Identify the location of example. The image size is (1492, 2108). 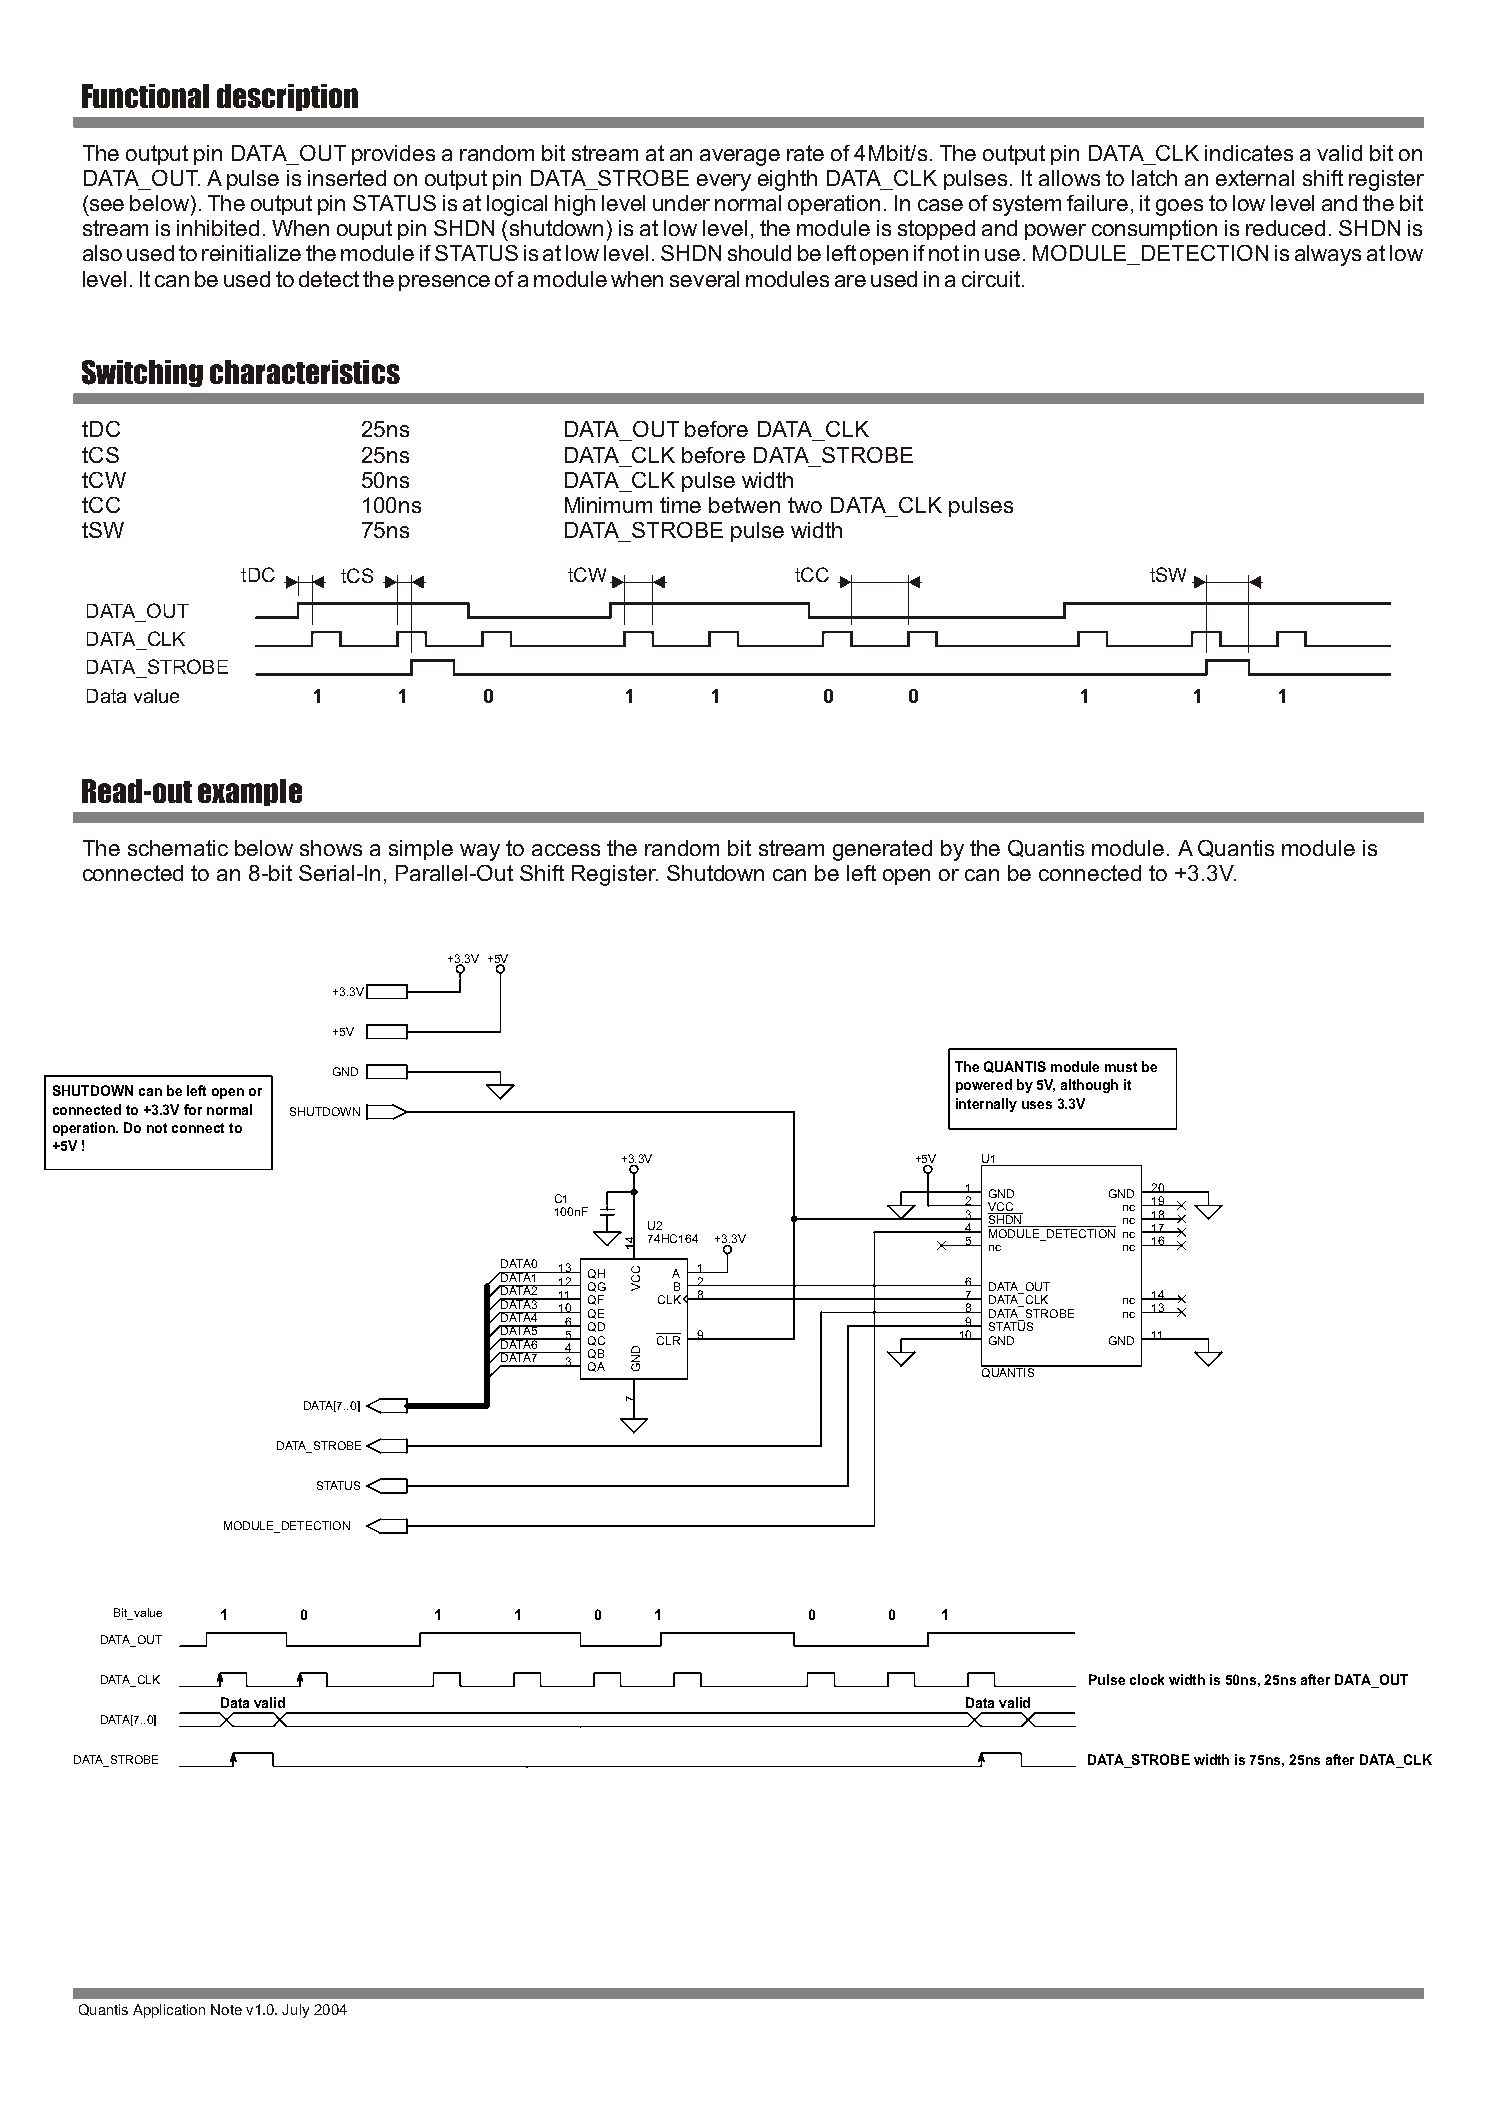
(250, 792).
